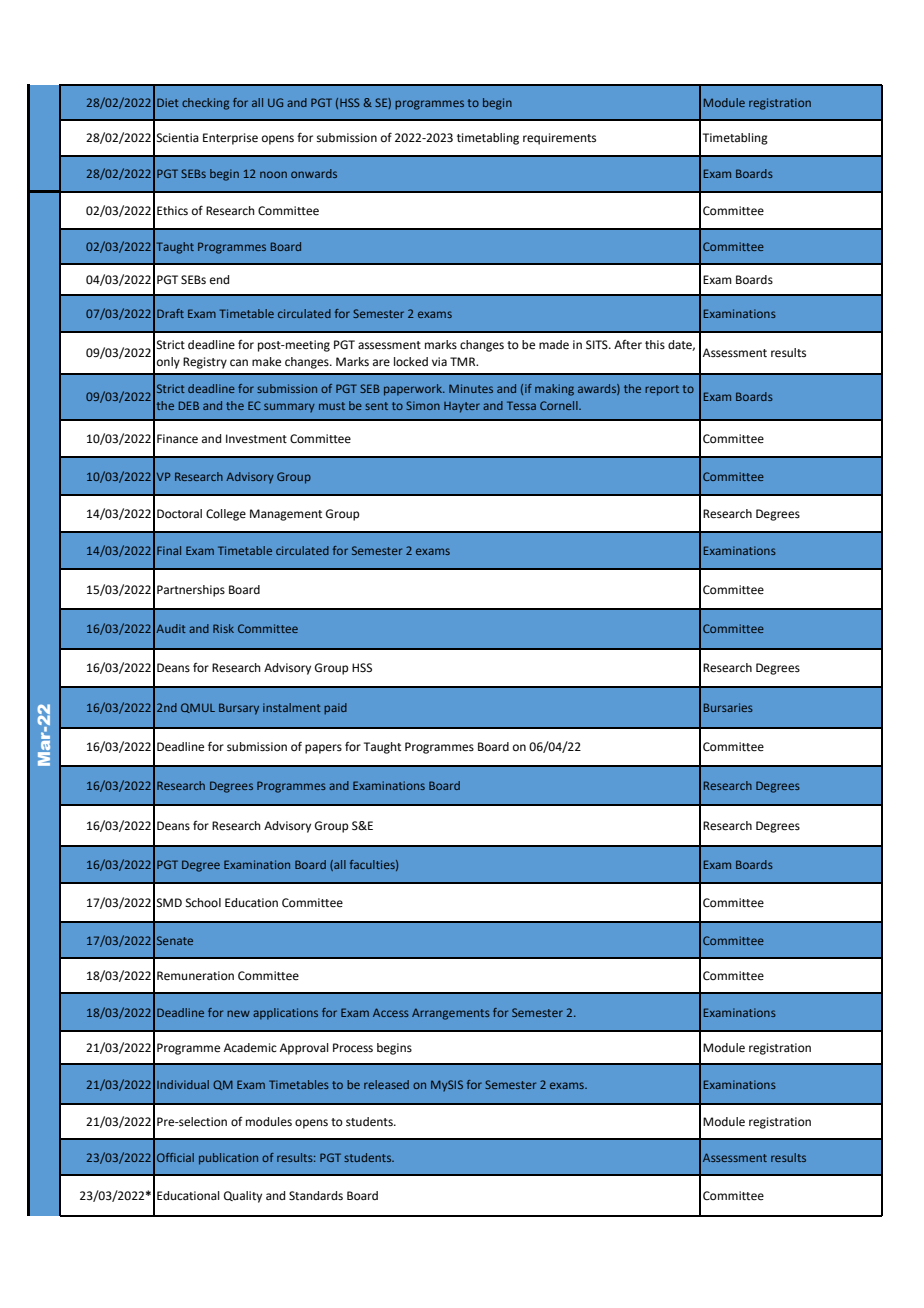  What do you see at coordinates (195, 976) in the screenshot?
I see `Remuneration` at bounding box center [195, 976].
